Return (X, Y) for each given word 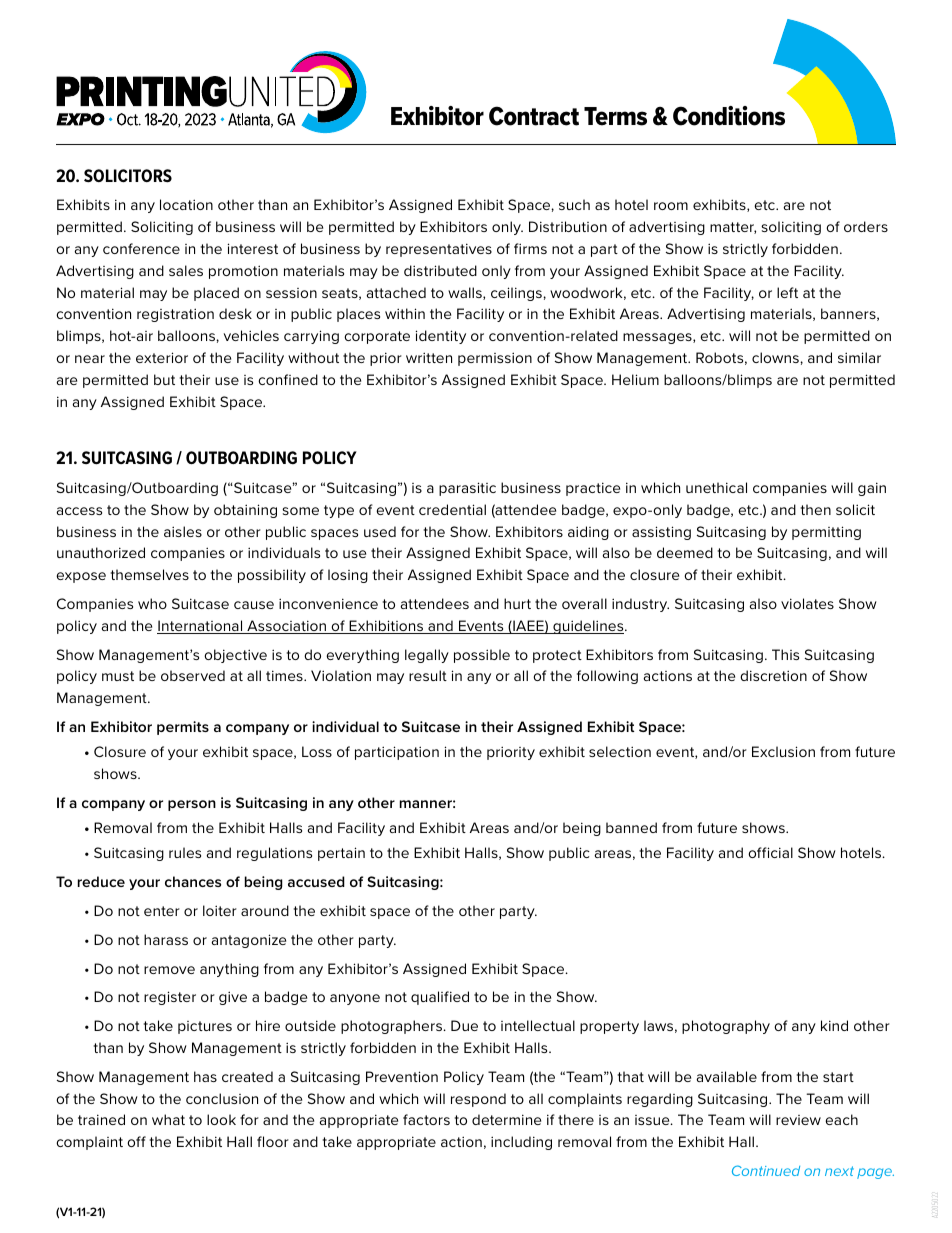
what (168, 1119)
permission (495, 359)
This (785, 654)
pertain (341, 854)
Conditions (729, 116)
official (770, 852)
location (186, 204)
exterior (162, 357)
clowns (776, 357)
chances (193, 881)
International (201, 627)
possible (482, 656)
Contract (534, 116)
